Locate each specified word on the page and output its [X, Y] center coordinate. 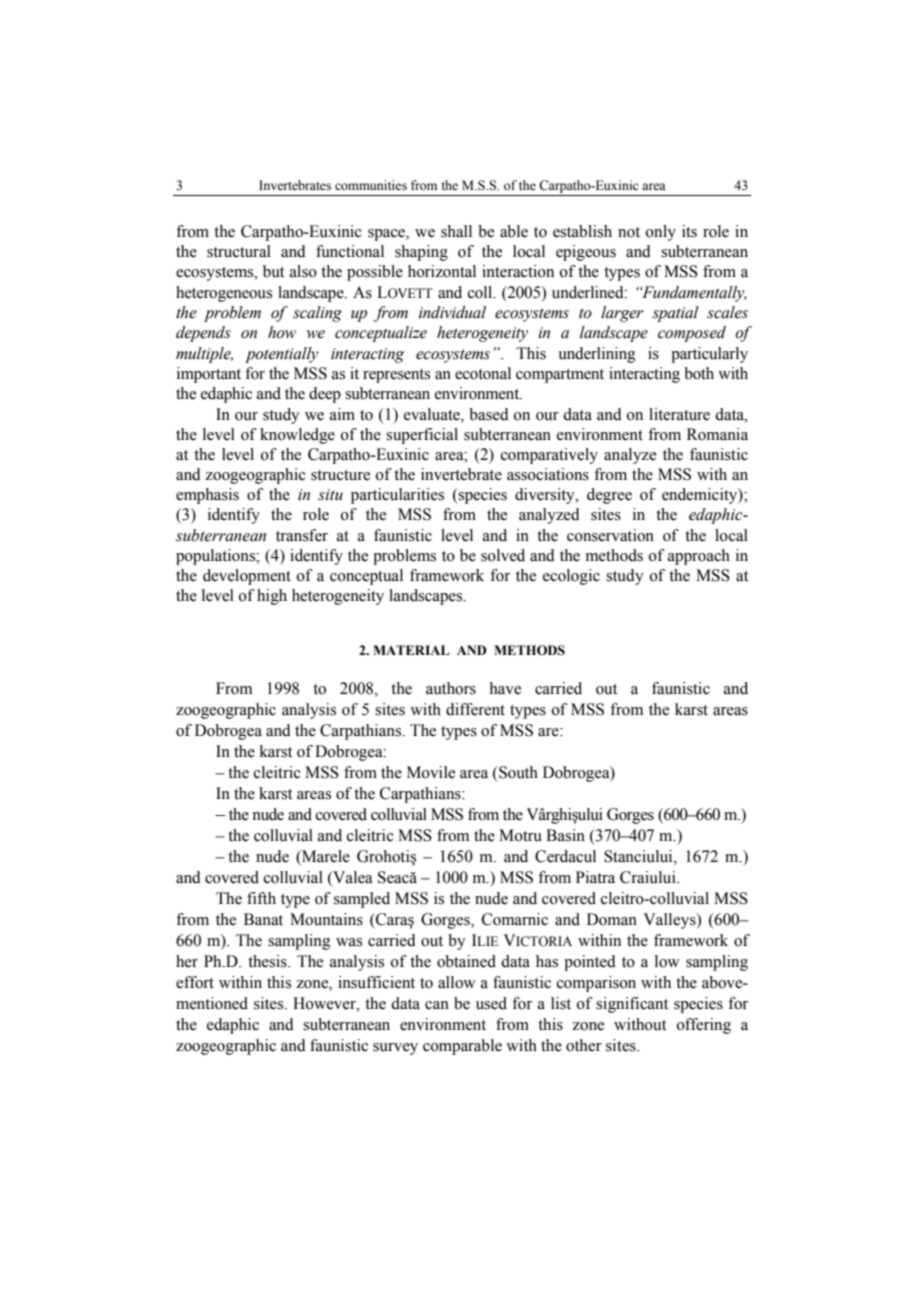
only [661, 233]
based [489, 414]
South [517, 772]
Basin [565, 835]
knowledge [297, 436]
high [272, 597]
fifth [261, 898]
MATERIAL [411, 650]
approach [699, 557]
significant [632, 1005]
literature [679, 414]
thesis [268, 961]
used [491, 1003]
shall [456, 231]
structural [239, 251]
